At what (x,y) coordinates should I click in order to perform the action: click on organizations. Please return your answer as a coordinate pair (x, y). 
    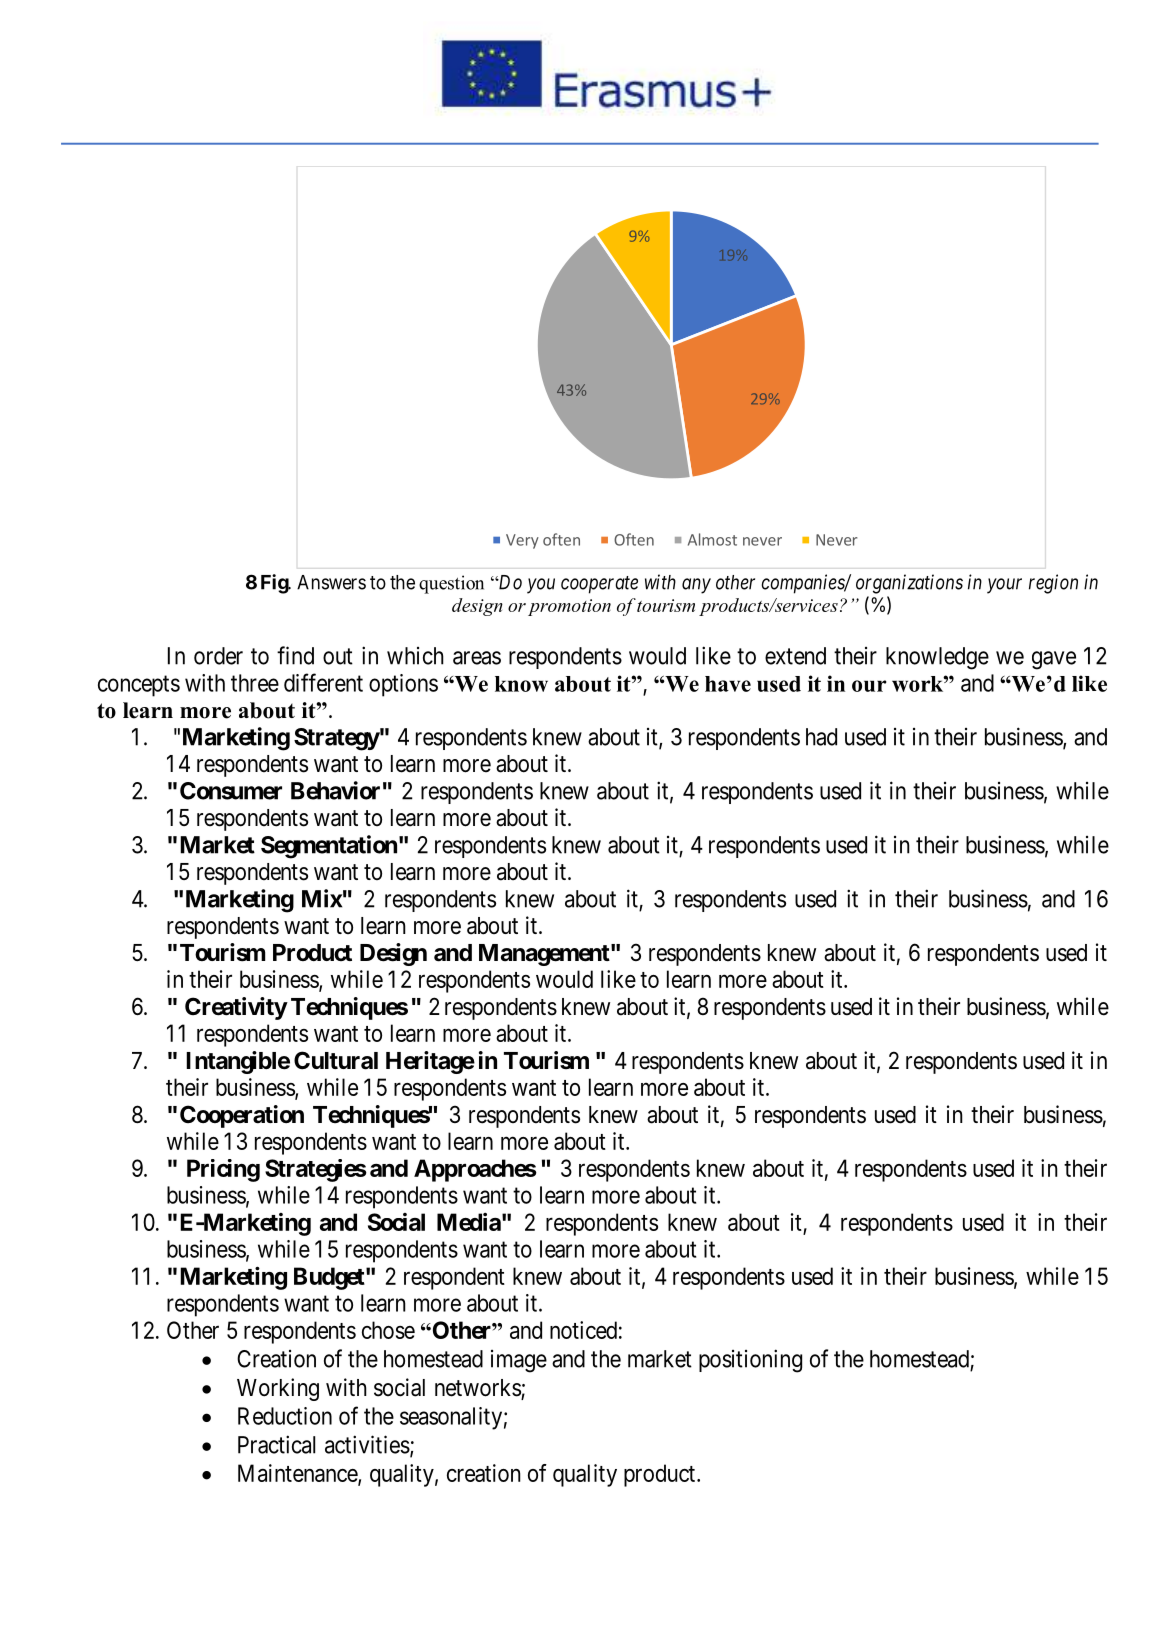
    Looking at the image, I should click on (909, 584).
